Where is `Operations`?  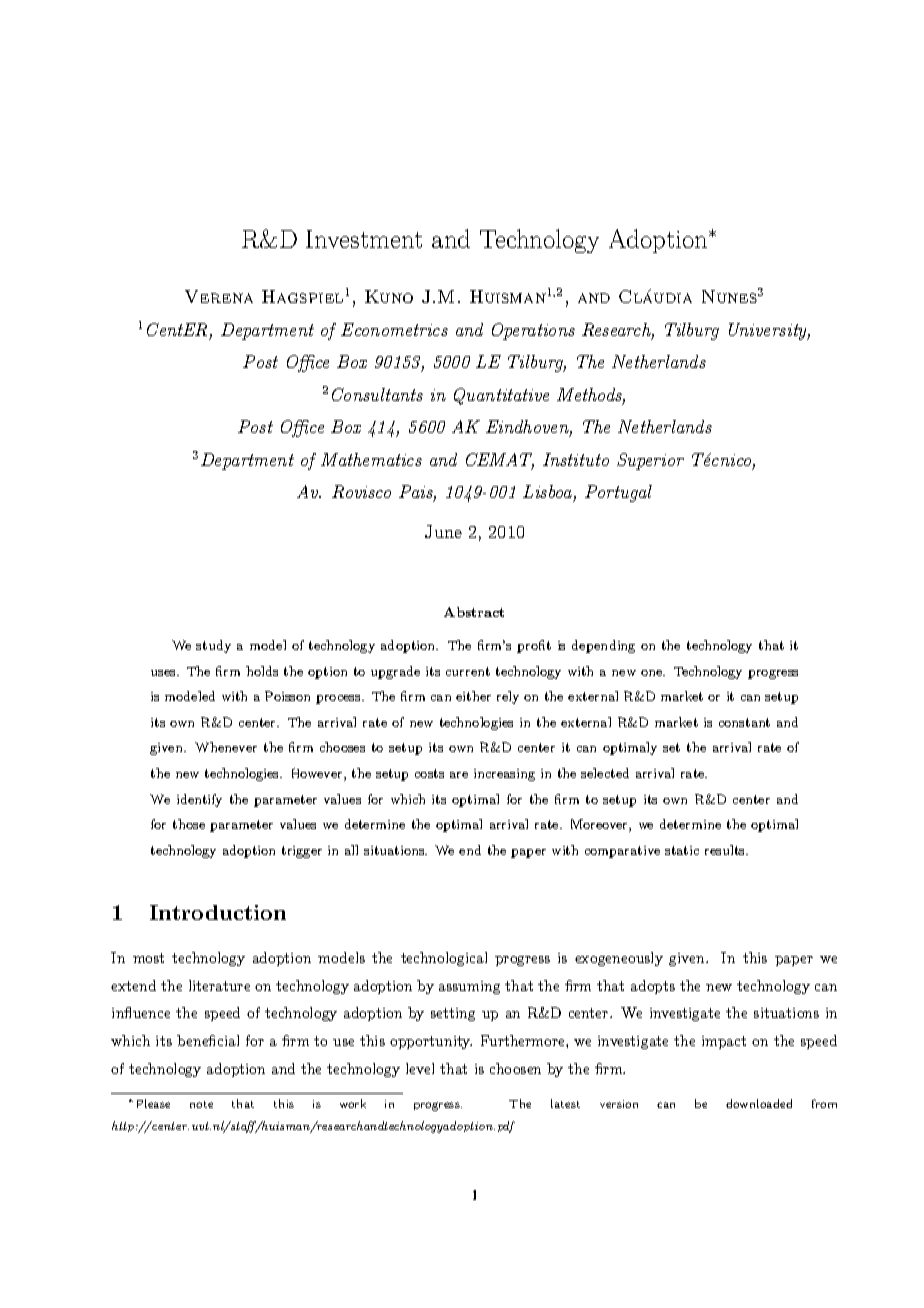
Operations is located at coordinates (533, 331).
